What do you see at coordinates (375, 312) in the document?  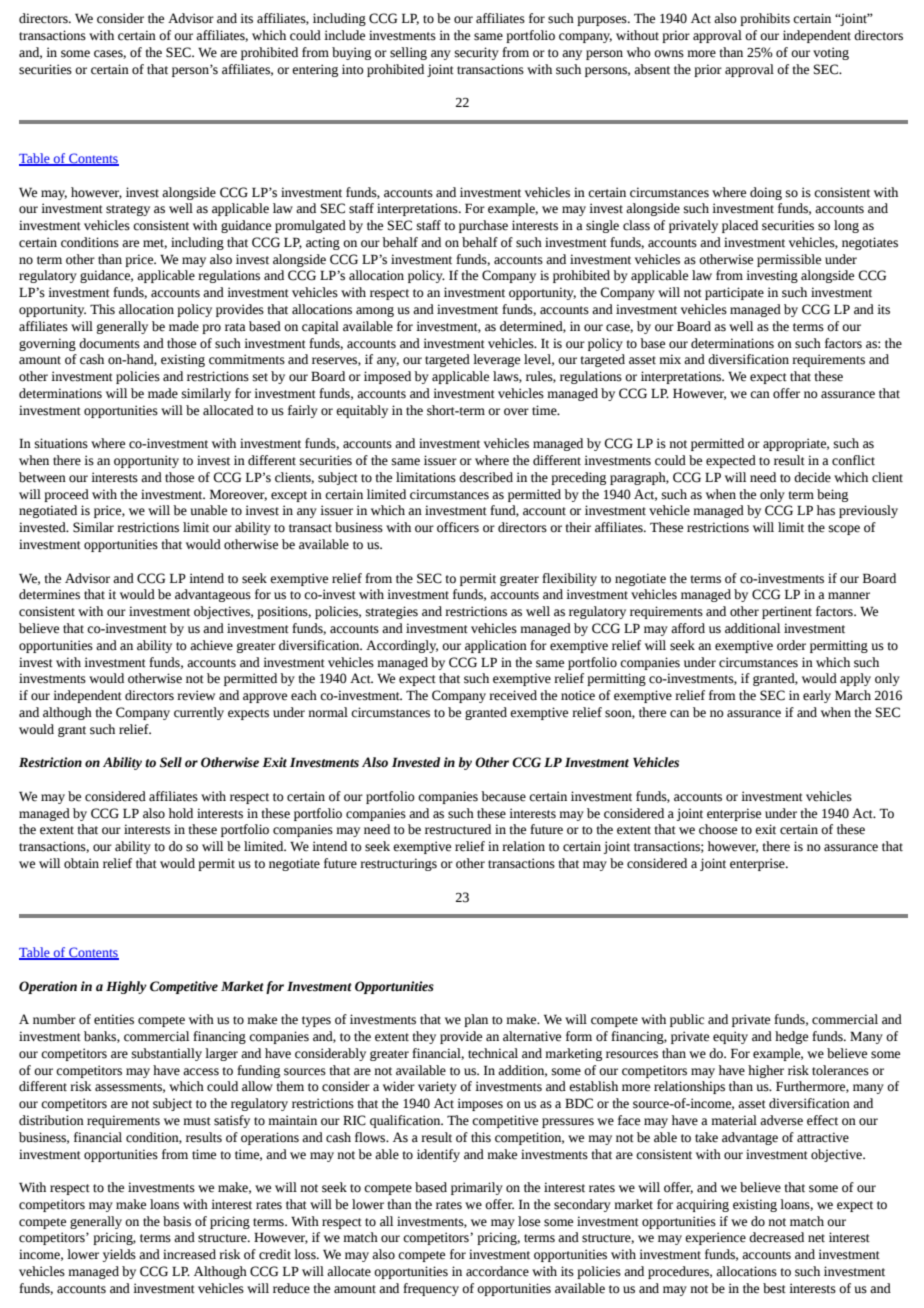 I see `among` at bounding box center [375, 312].
